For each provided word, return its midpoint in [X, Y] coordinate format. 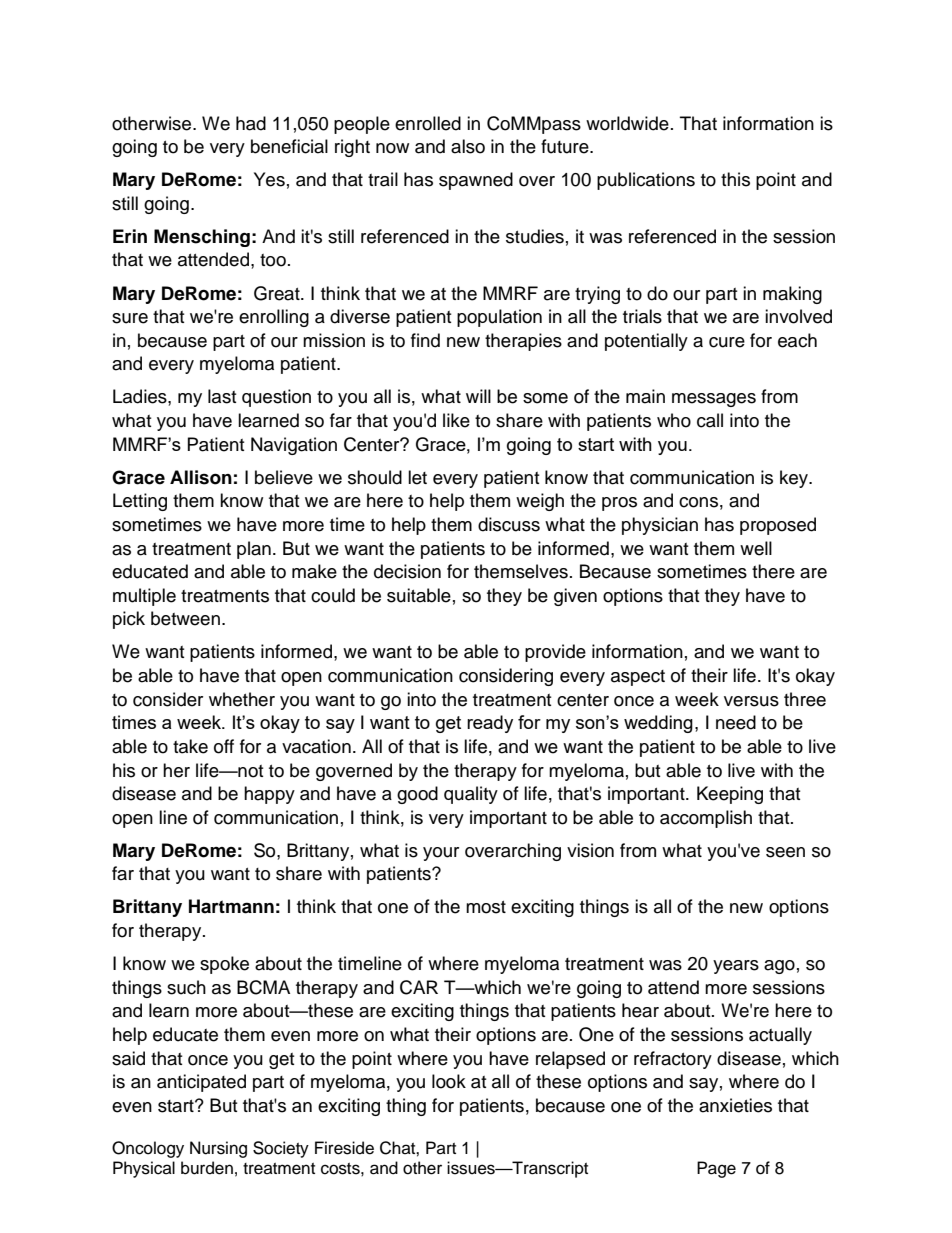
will [478, 396]
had [251, 123]
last [222, 396]
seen [785, 852]
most [486, 907]
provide [555, 653]
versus [751, 701]
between [185, 618]
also [468, 146]
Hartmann [231, 906]
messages [714, 400]
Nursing [218, 1149]
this [735, 179]
